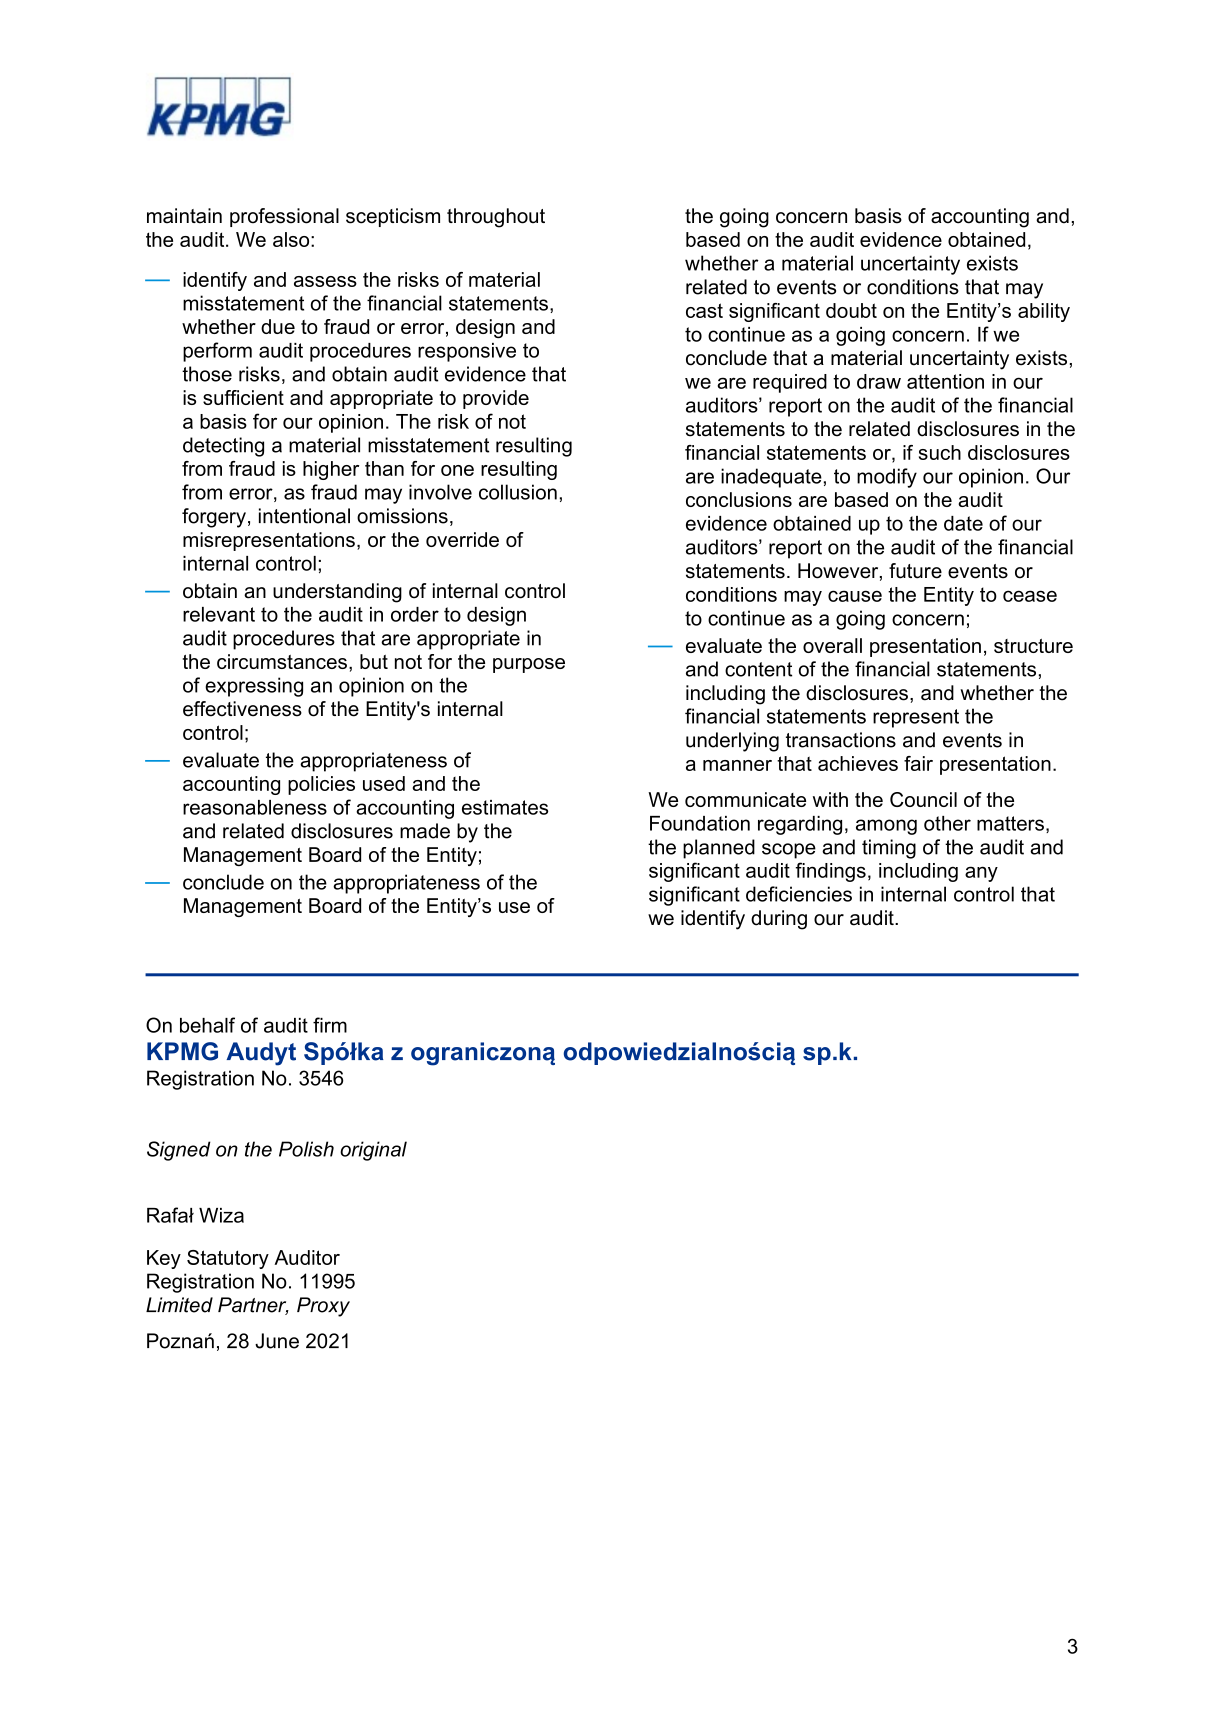 This screenshot has height=1731, width=1224. What do you see at coordinates (282, 661) in the screenshot?
I see `circumstances` at bounding box center [282, 661].
